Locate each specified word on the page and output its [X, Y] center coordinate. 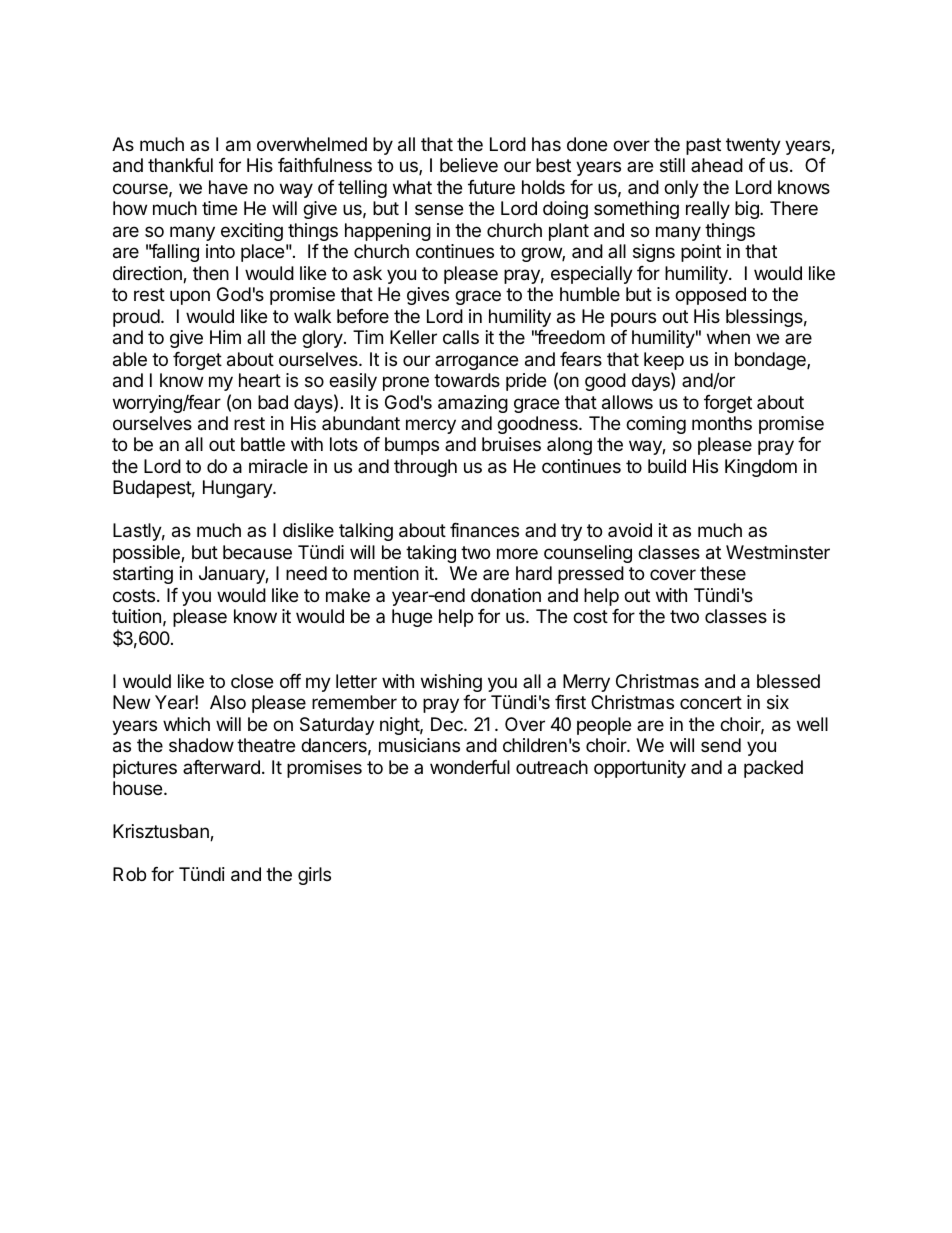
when [728, 337]
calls [461, 337]
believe [469, 165]
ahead [717, 165]
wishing [451, 683]
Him [225, 337]
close [252, 681]
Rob [129, 874]
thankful [180, 165]
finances [484, 530]
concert [711, 702]
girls [314, 876]
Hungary [238, 489]
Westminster [778, 552]
